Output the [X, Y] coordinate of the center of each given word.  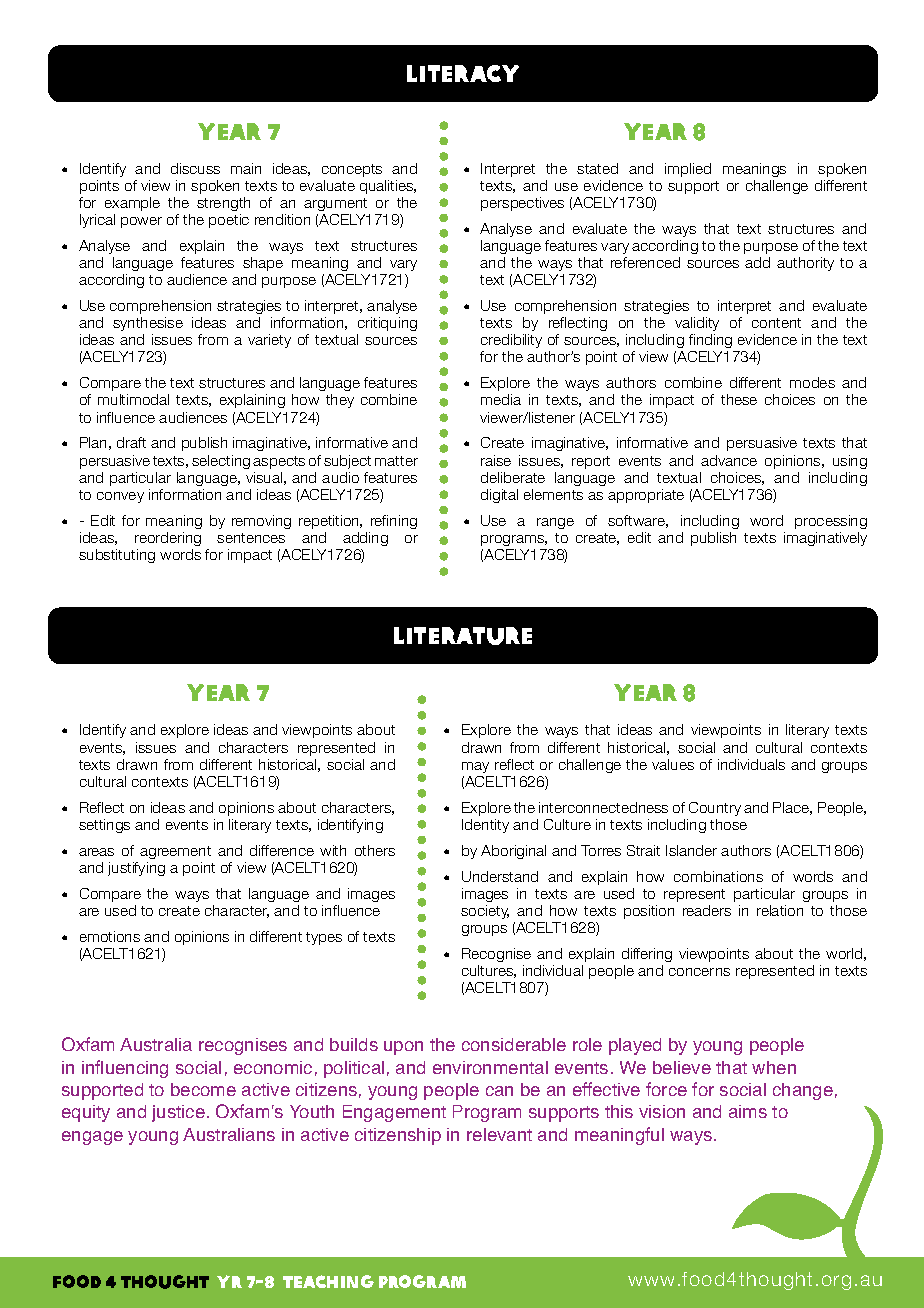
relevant [499, 1134]
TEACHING [328, 1281]
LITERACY [463, 73]
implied [688, 170]
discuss [195, 168]
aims [748, 1111]
